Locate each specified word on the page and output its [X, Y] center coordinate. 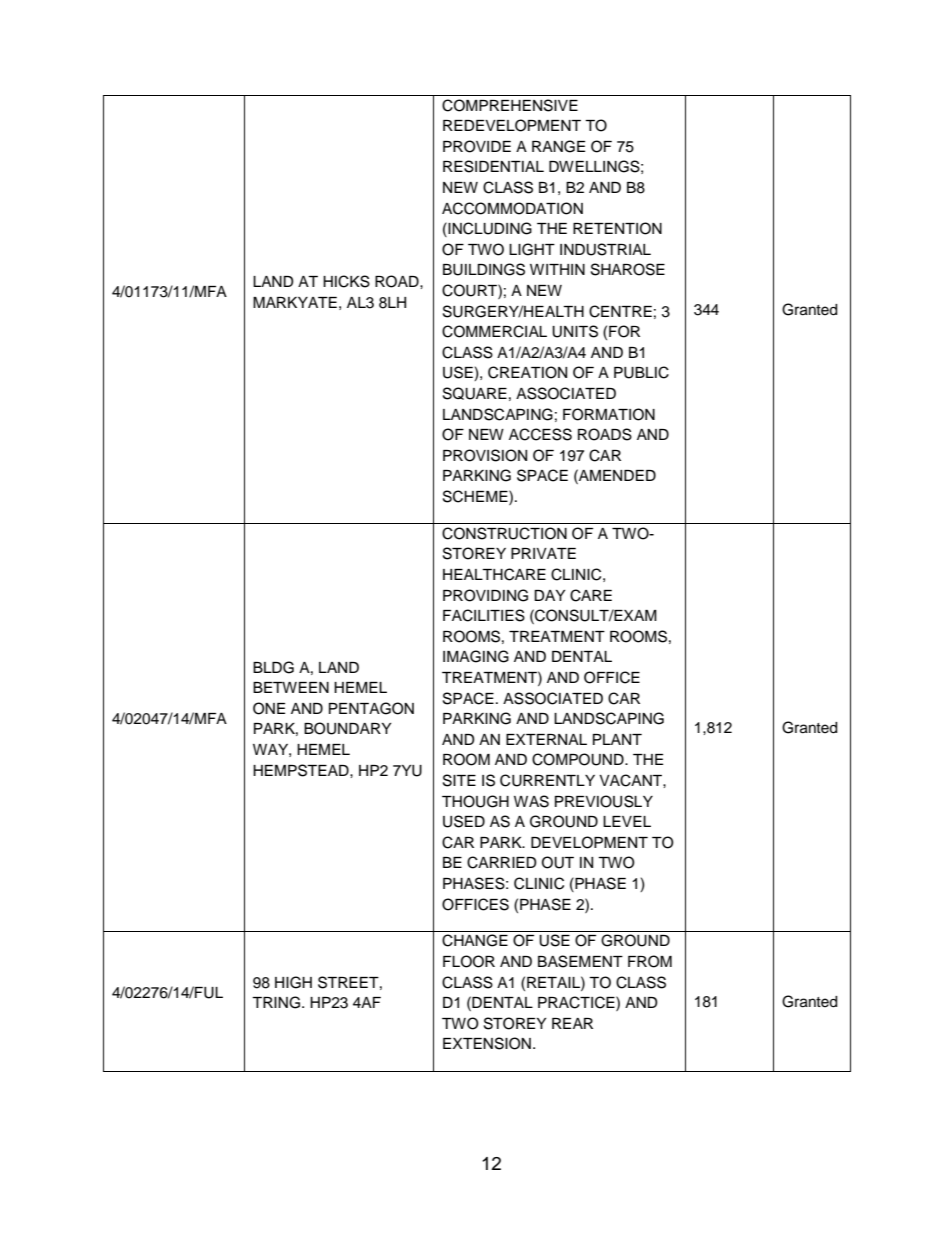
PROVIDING [485, 595]
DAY [549, 595]
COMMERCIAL [494, 331]
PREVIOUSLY [604, 801]
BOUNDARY [347, 728]
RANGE [558, 146]
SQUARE [475, 393]
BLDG [273, 667]
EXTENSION [487, 1043]
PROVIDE [477, 146]
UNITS [575, 331]
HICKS [346, 281]
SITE [459, 780]
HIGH [293, 982]
